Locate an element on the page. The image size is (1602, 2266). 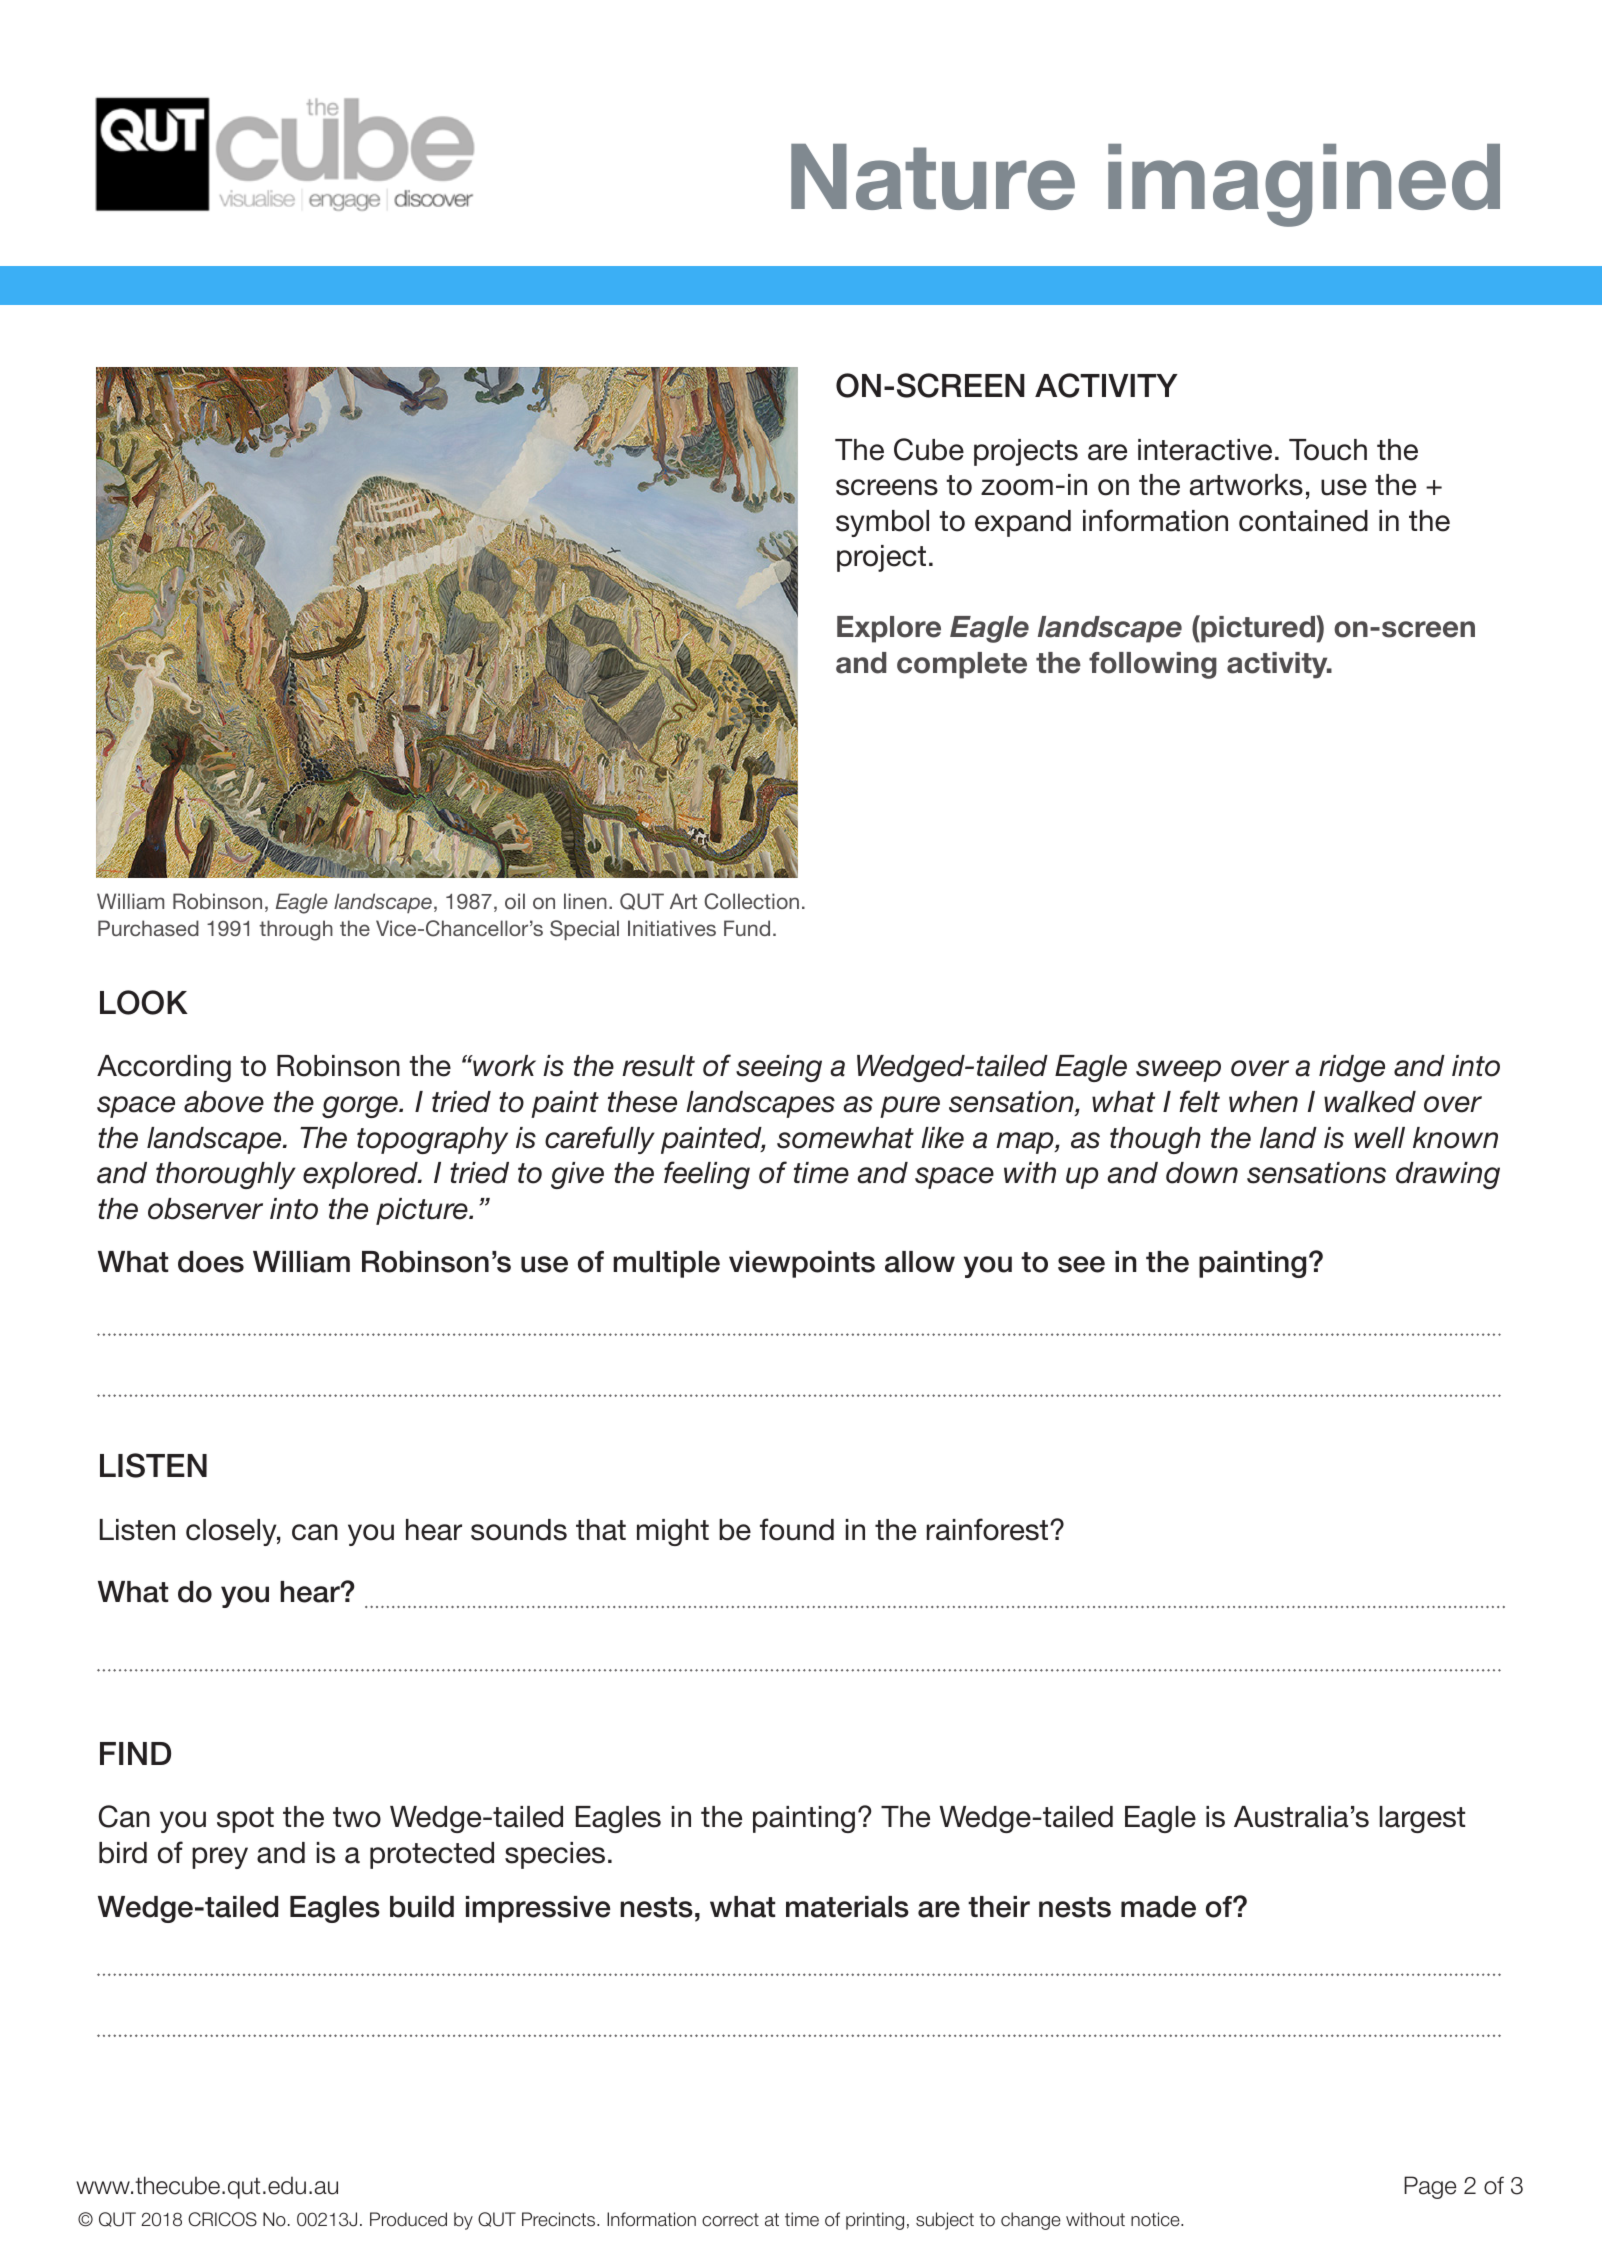
Produced is located at coordinates (408, 2219).
